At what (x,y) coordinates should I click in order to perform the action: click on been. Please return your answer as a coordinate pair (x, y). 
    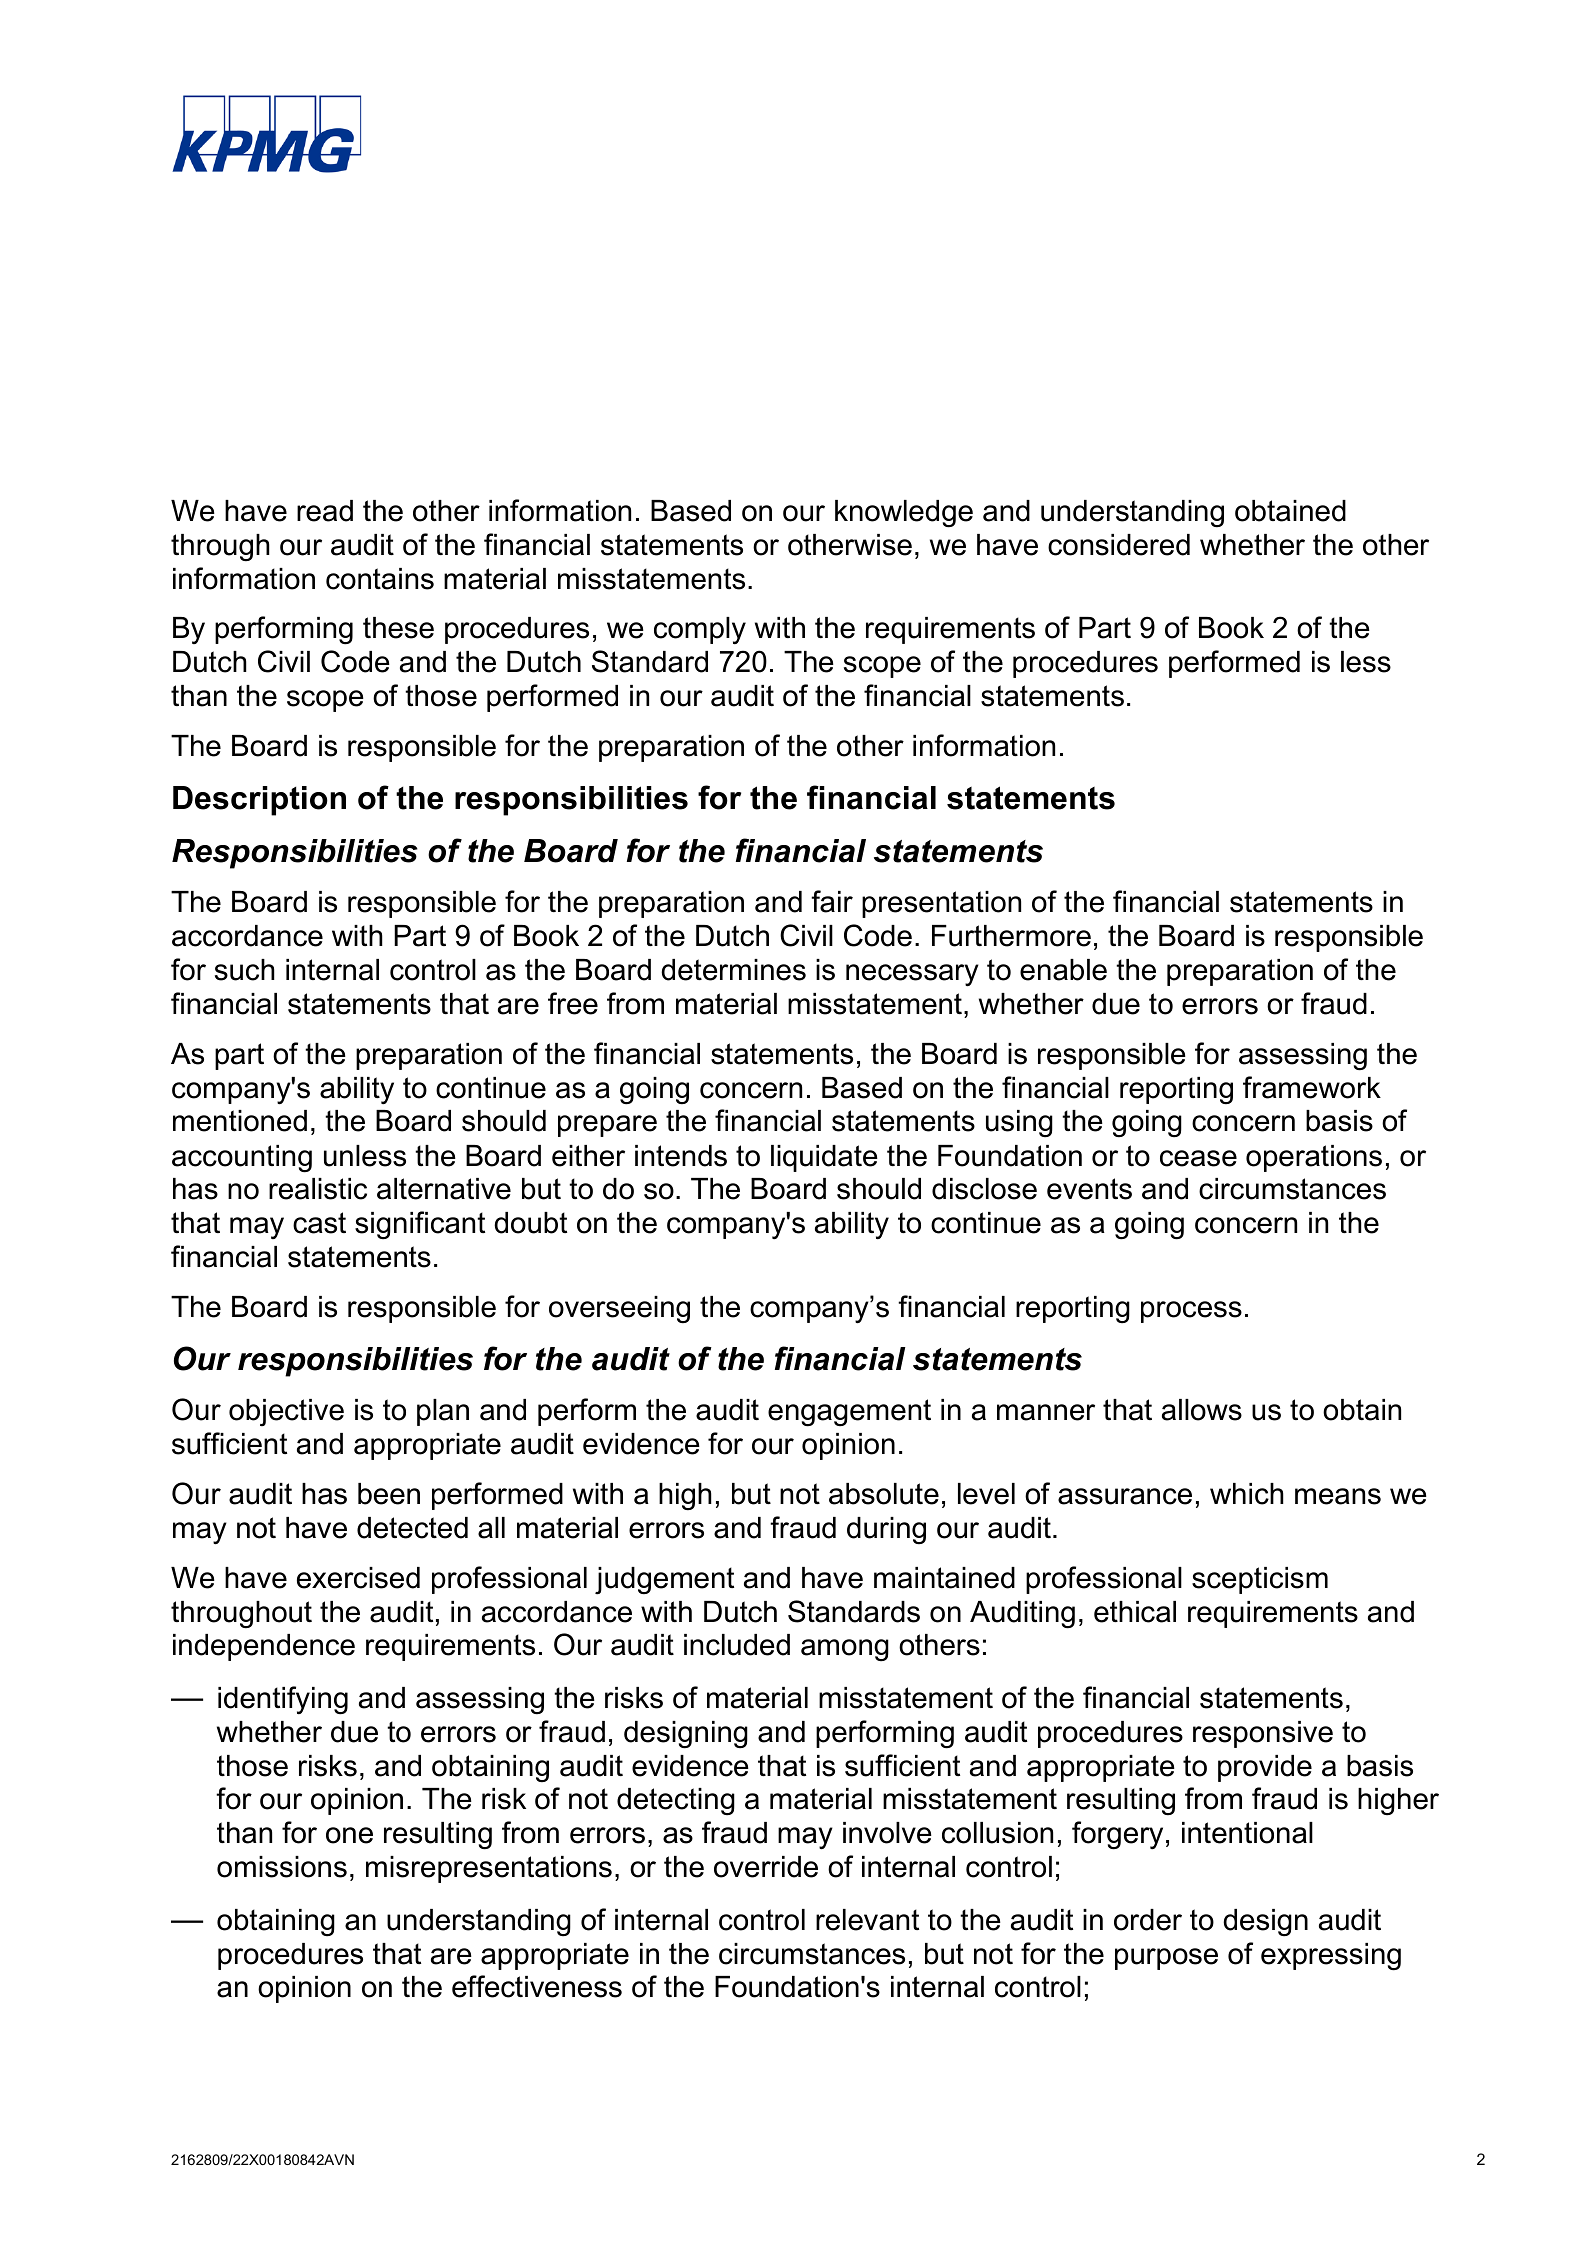
    Looking at the image, I should click on (389, 1494).
